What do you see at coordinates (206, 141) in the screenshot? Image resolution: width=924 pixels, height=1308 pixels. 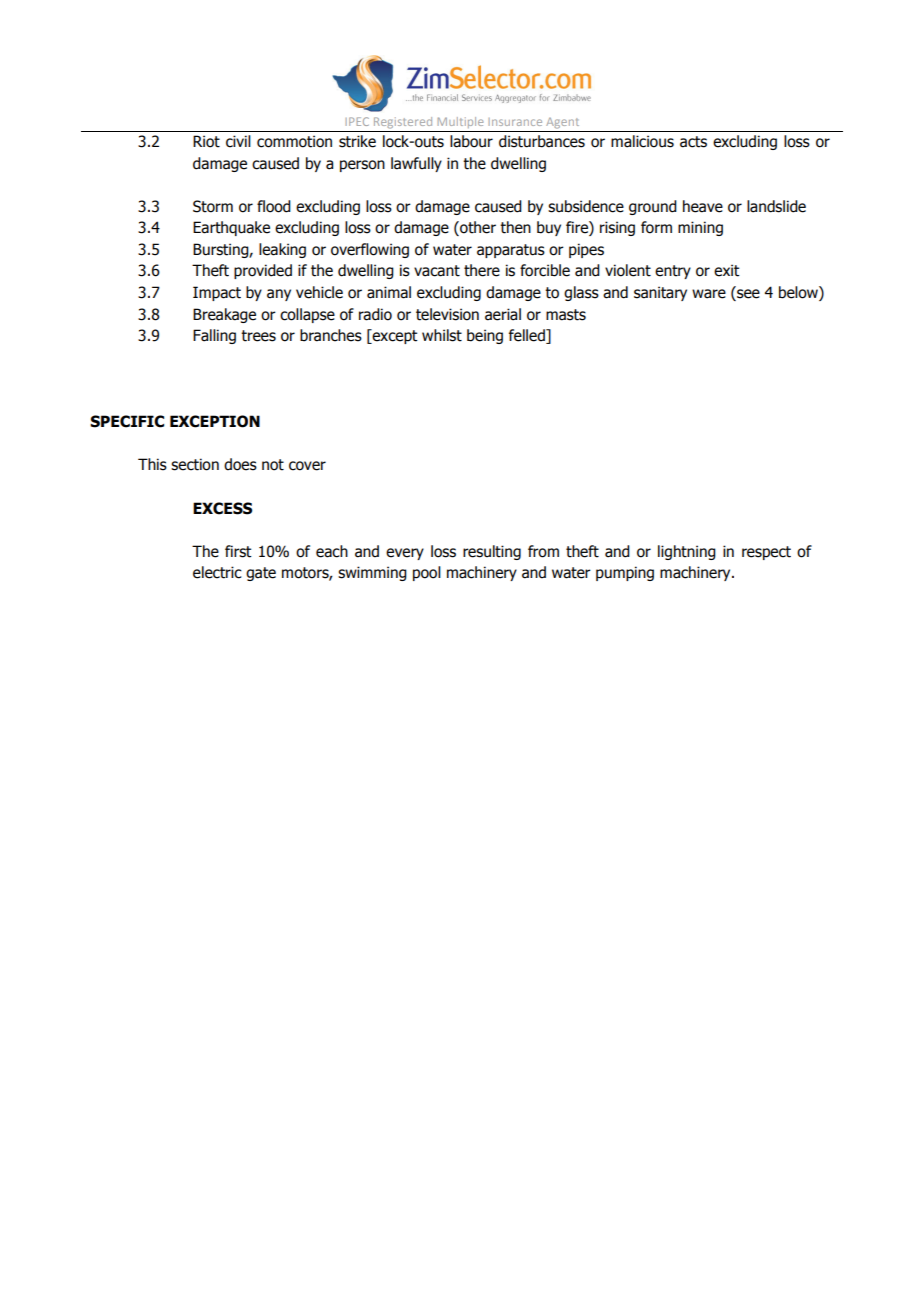 I see `Riot` at bounding box center [206, 141].
